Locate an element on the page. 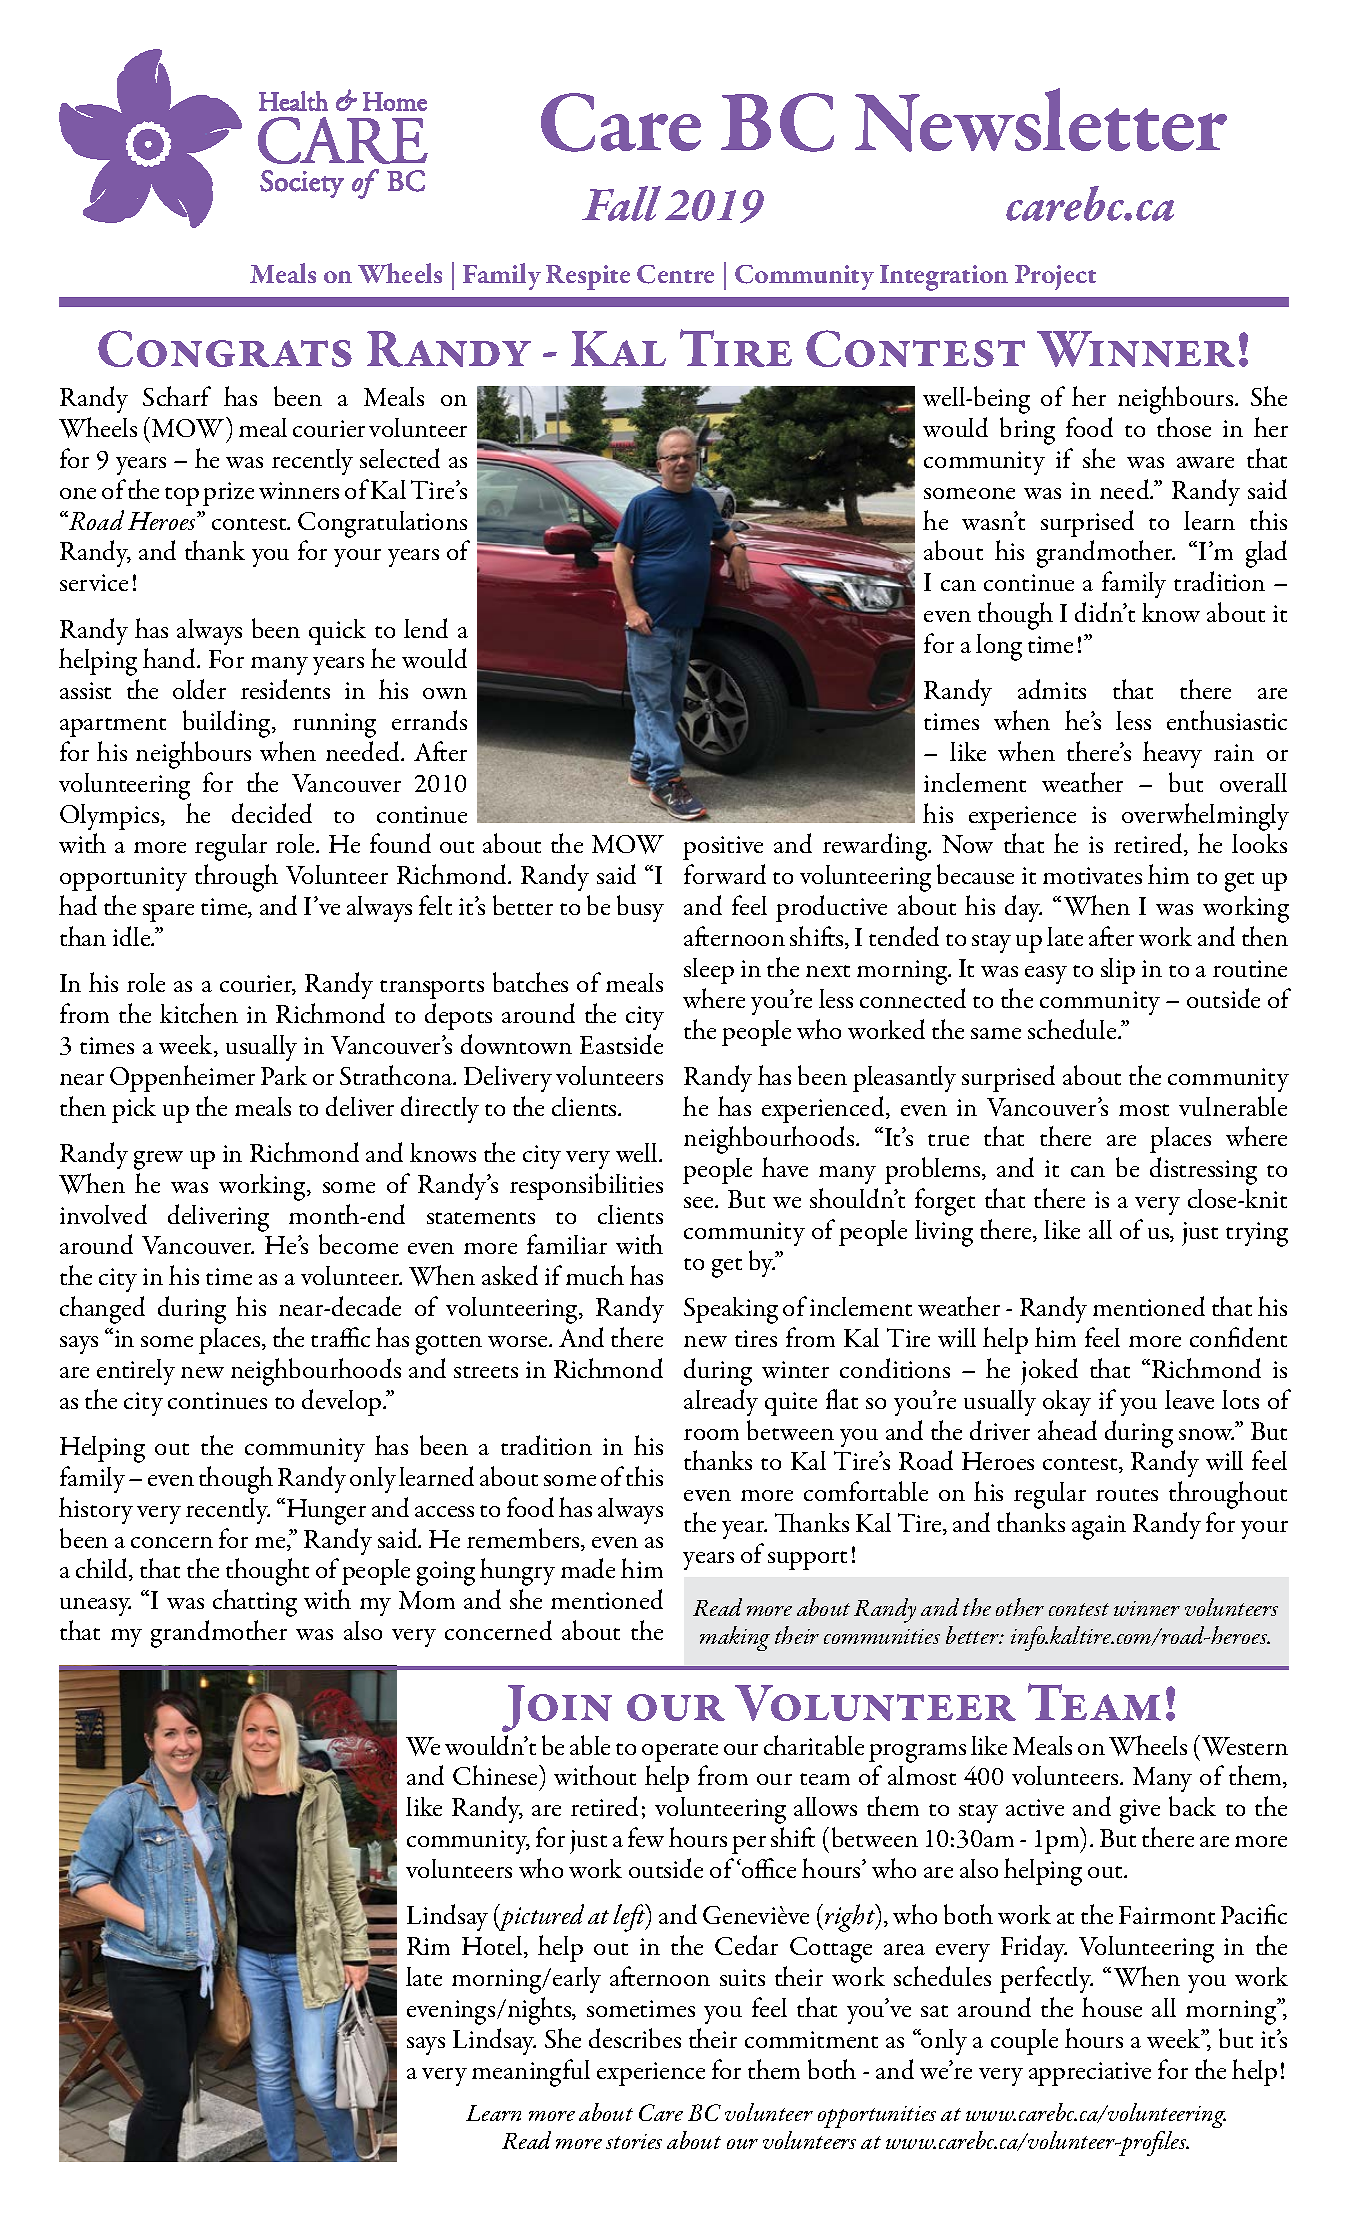 This page has height=2221, width=1348. Congrats is located at coordinates (225, 348).
